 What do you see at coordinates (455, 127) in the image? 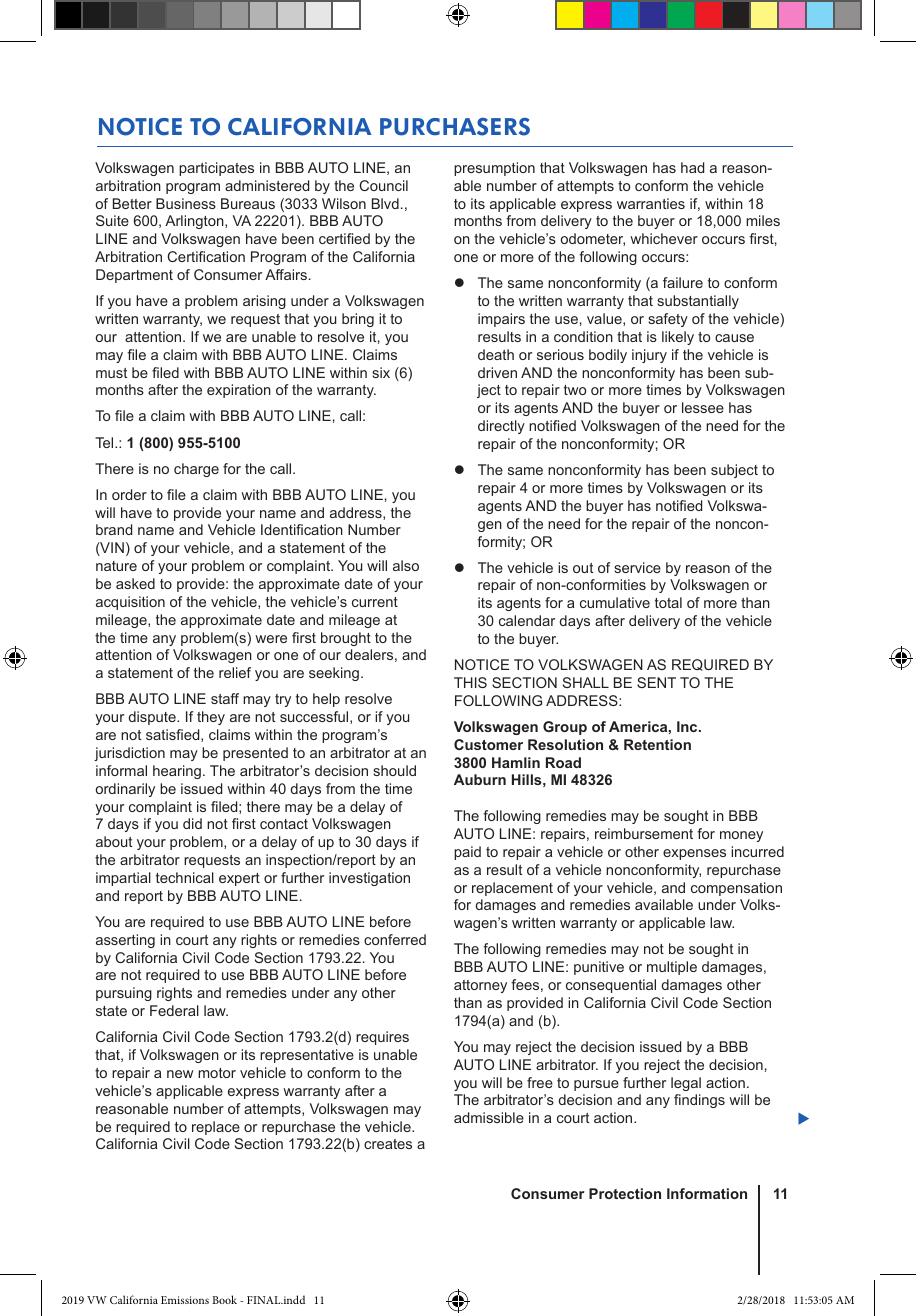
I see `PURCHASERS` at bounding box center [455, 127].
